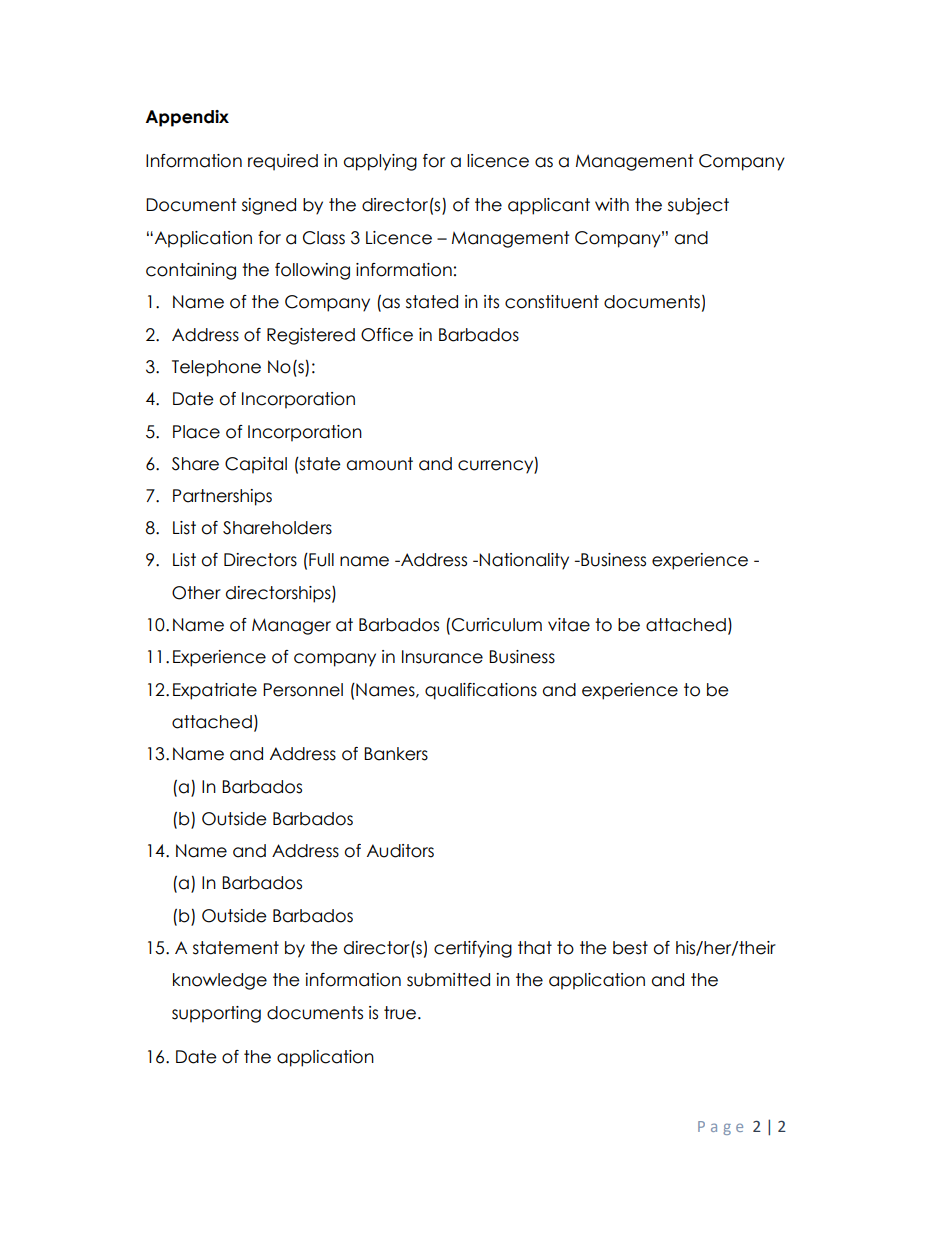 This page has height=1233, width=952. What do you see at coordinates (552, 302) in the page?
I see `constituent` at bounding box center [552, 302].
